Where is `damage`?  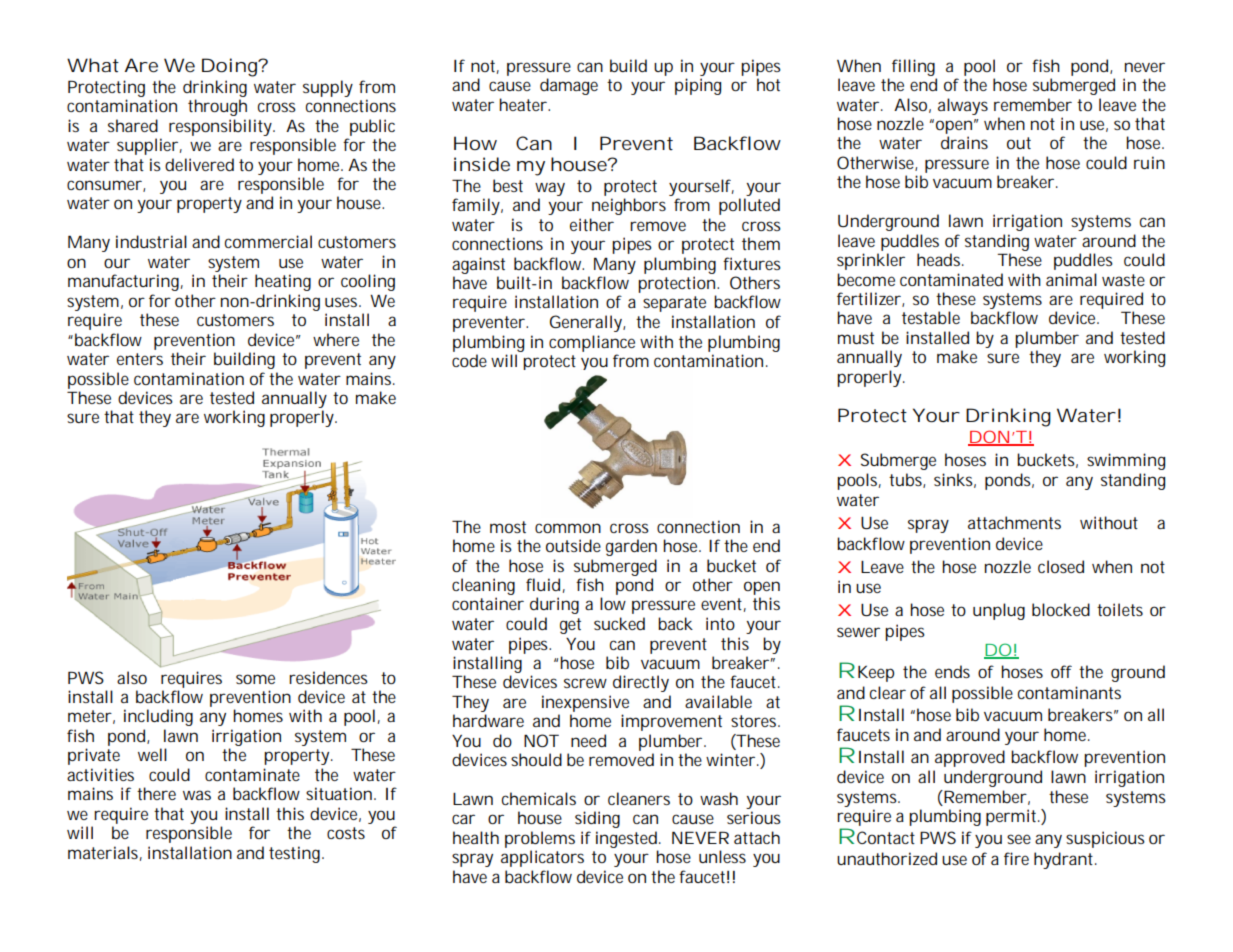
damage is located at coordinates (569, 86).
